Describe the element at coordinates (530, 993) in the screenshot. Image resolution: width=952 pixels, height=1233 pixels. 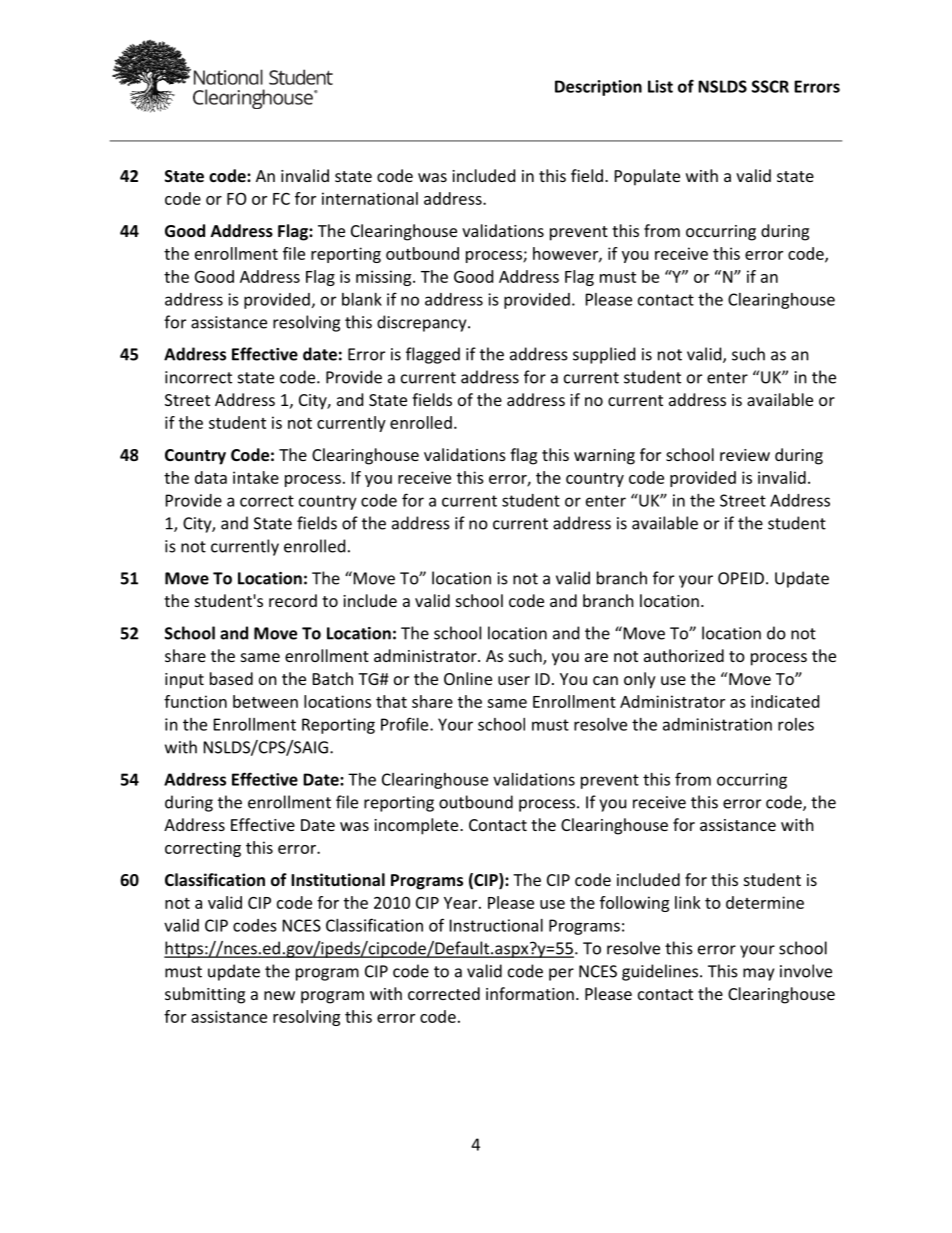
I see `information` at that location.
